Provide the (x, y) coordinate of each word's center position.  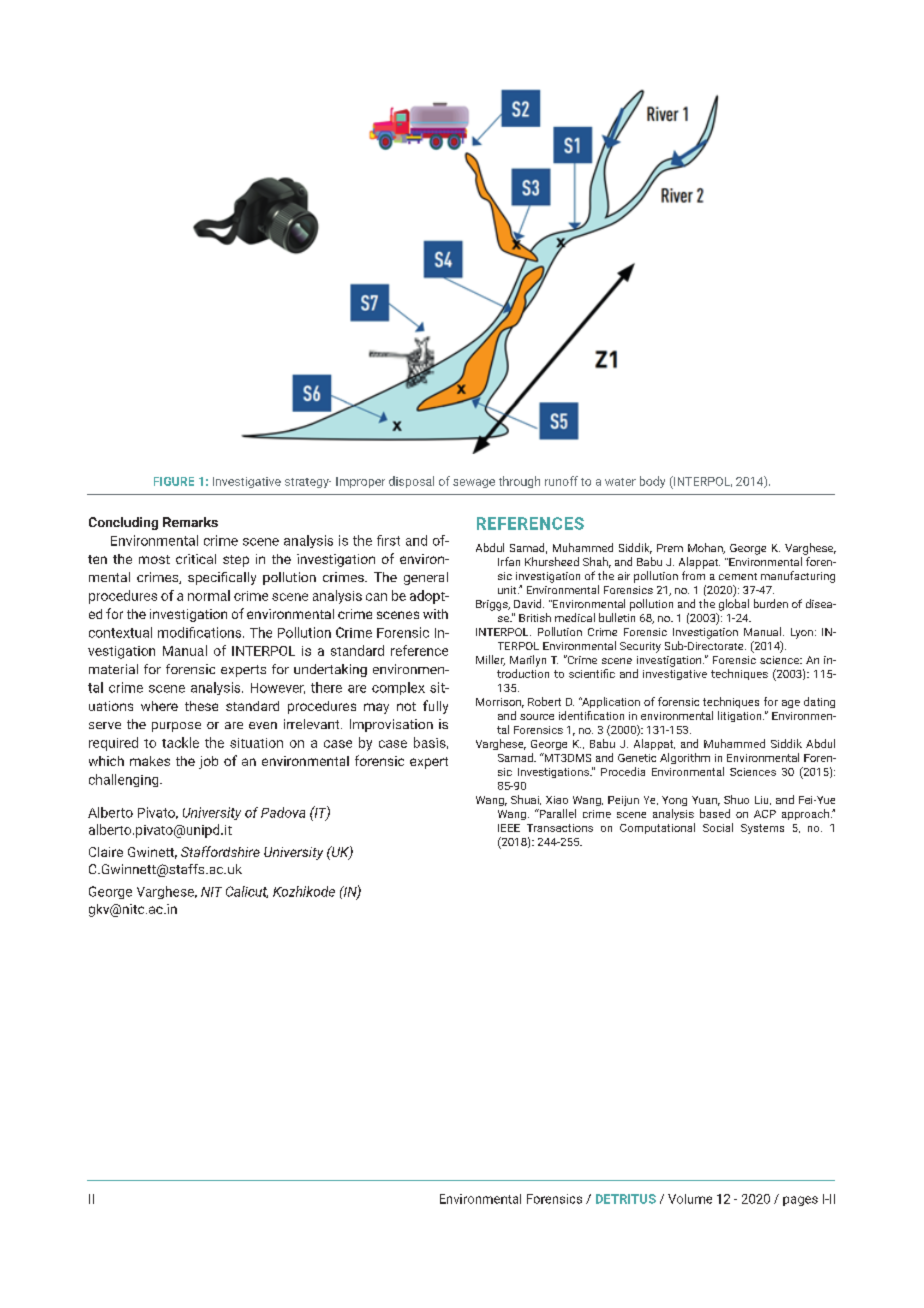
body (652, 482)
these (201, 706)
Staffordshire (220, 851)
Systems (762, 829)
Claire (106, 852)
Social (718, 827)
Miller (490, 660)
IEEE (509, 828)
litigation (741, 716)
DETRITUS (626, 1199)
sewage (474, 483)
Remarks (190, 522)
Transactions (560, 828)
